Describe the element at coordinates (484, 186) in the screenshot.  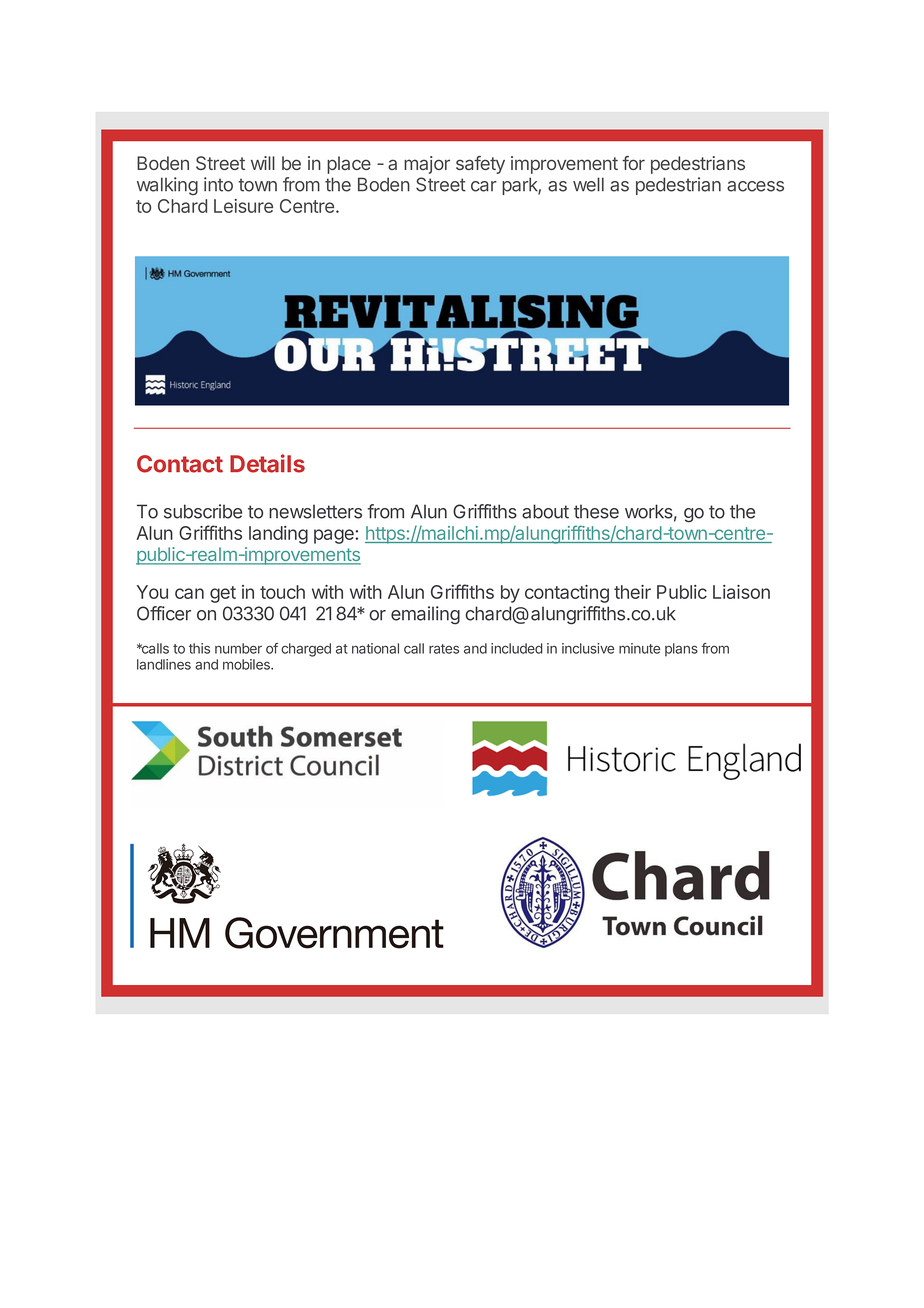
I see `car` at that location.
